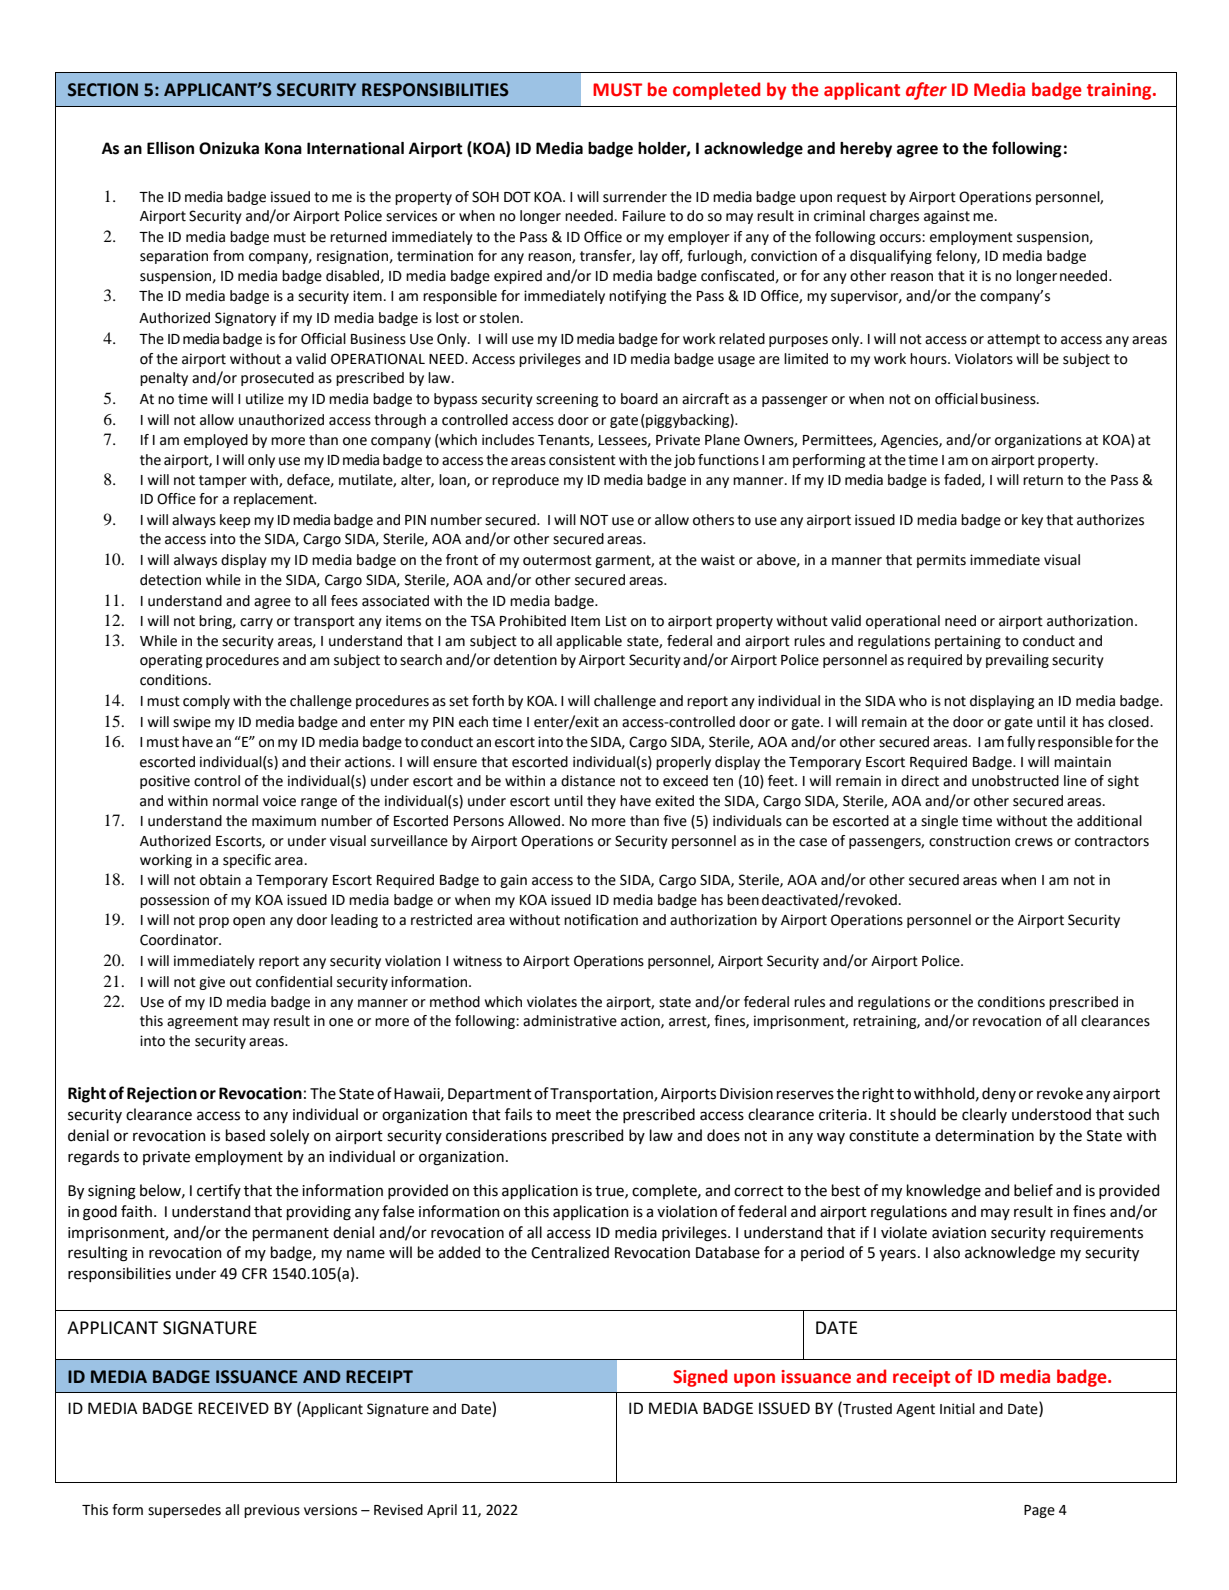 The height and width of the document is (1590, 1229). What do you see at coordinates (601, 802) in the document?
I see `they` at bounding box center [601, 802].
